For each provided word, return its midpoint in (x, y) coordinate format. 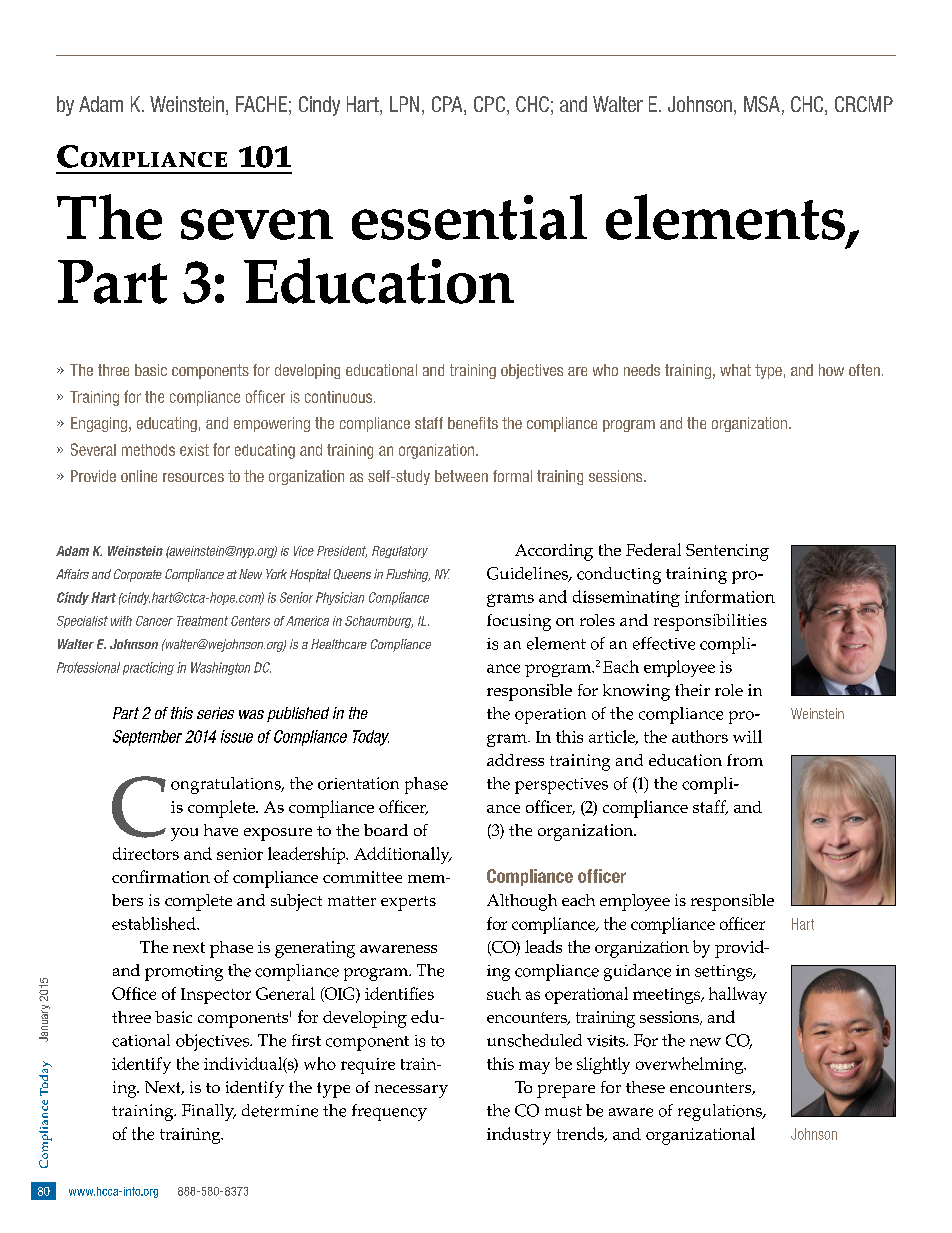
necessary (411, 1091)
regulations (721, 1112)
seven (257, 224)
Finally (209, 1112)
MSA (762, 104)
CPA (448, 105)
